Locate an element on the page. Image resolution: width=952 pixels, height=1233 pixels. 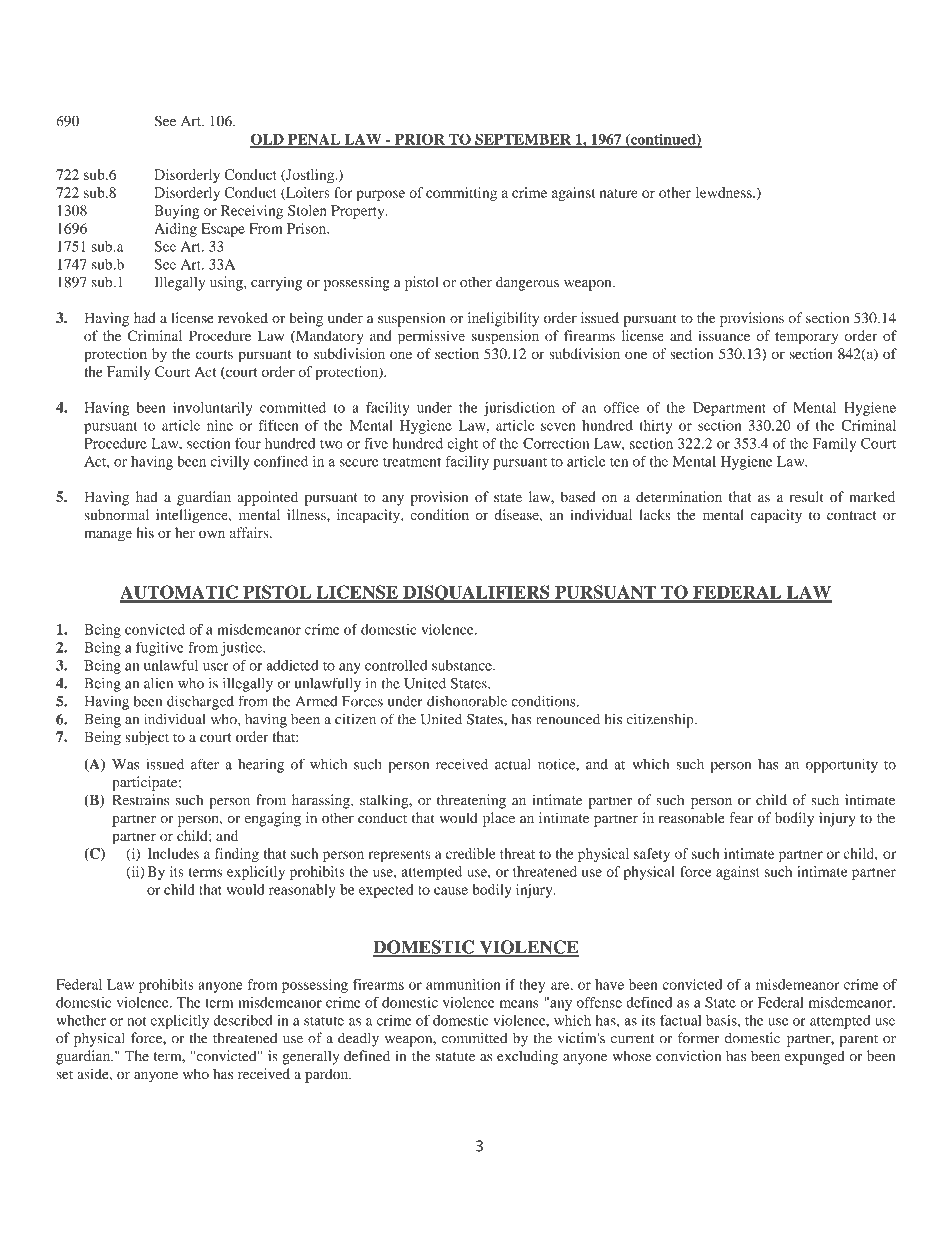
committing is located at coordinates (461, 194).
